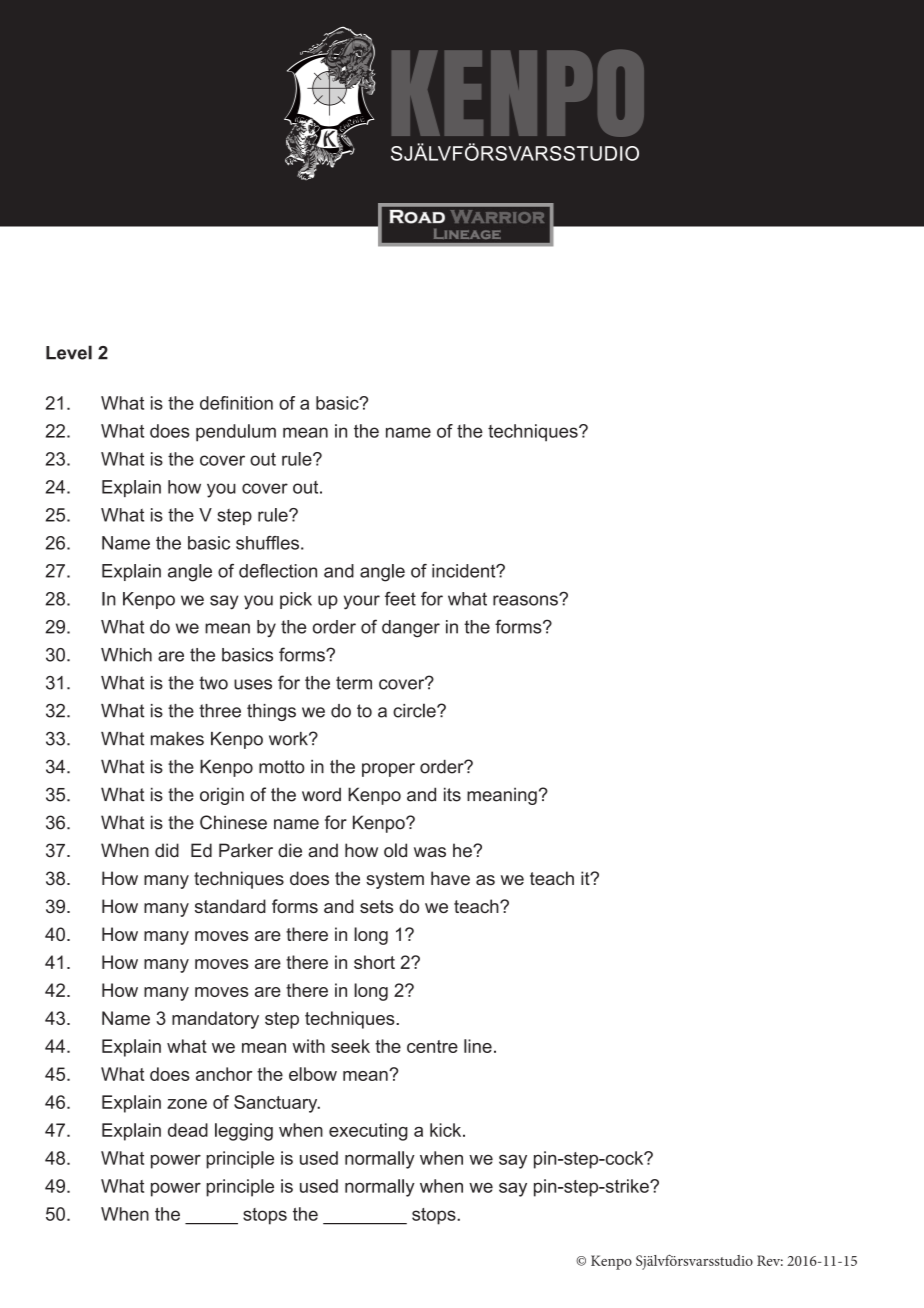  What do you see at coordinates (177, 739) in the screenshot?
I see `makes` at bounding box center [177, 739].
